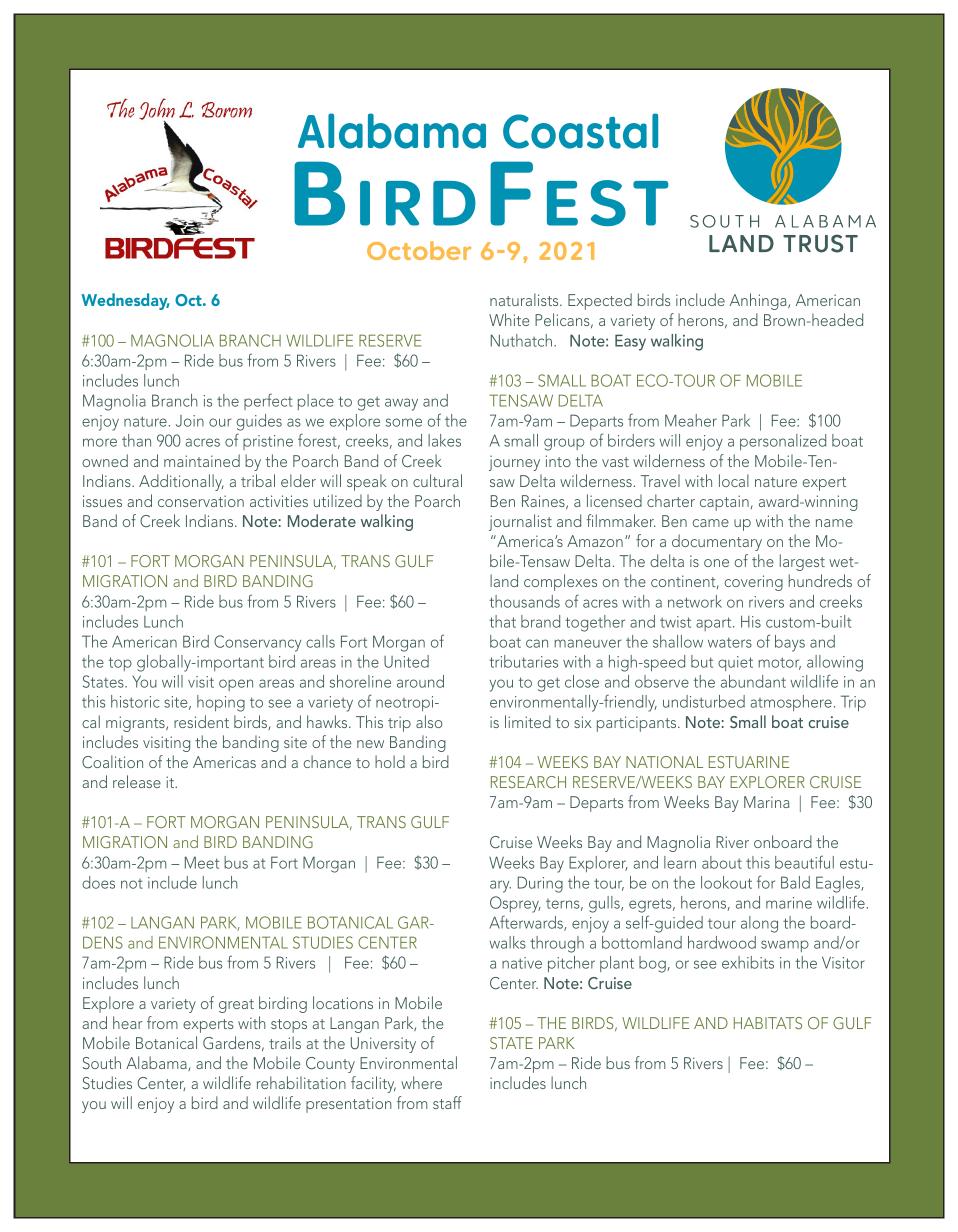  I want to click on away, so click(401, 404).
